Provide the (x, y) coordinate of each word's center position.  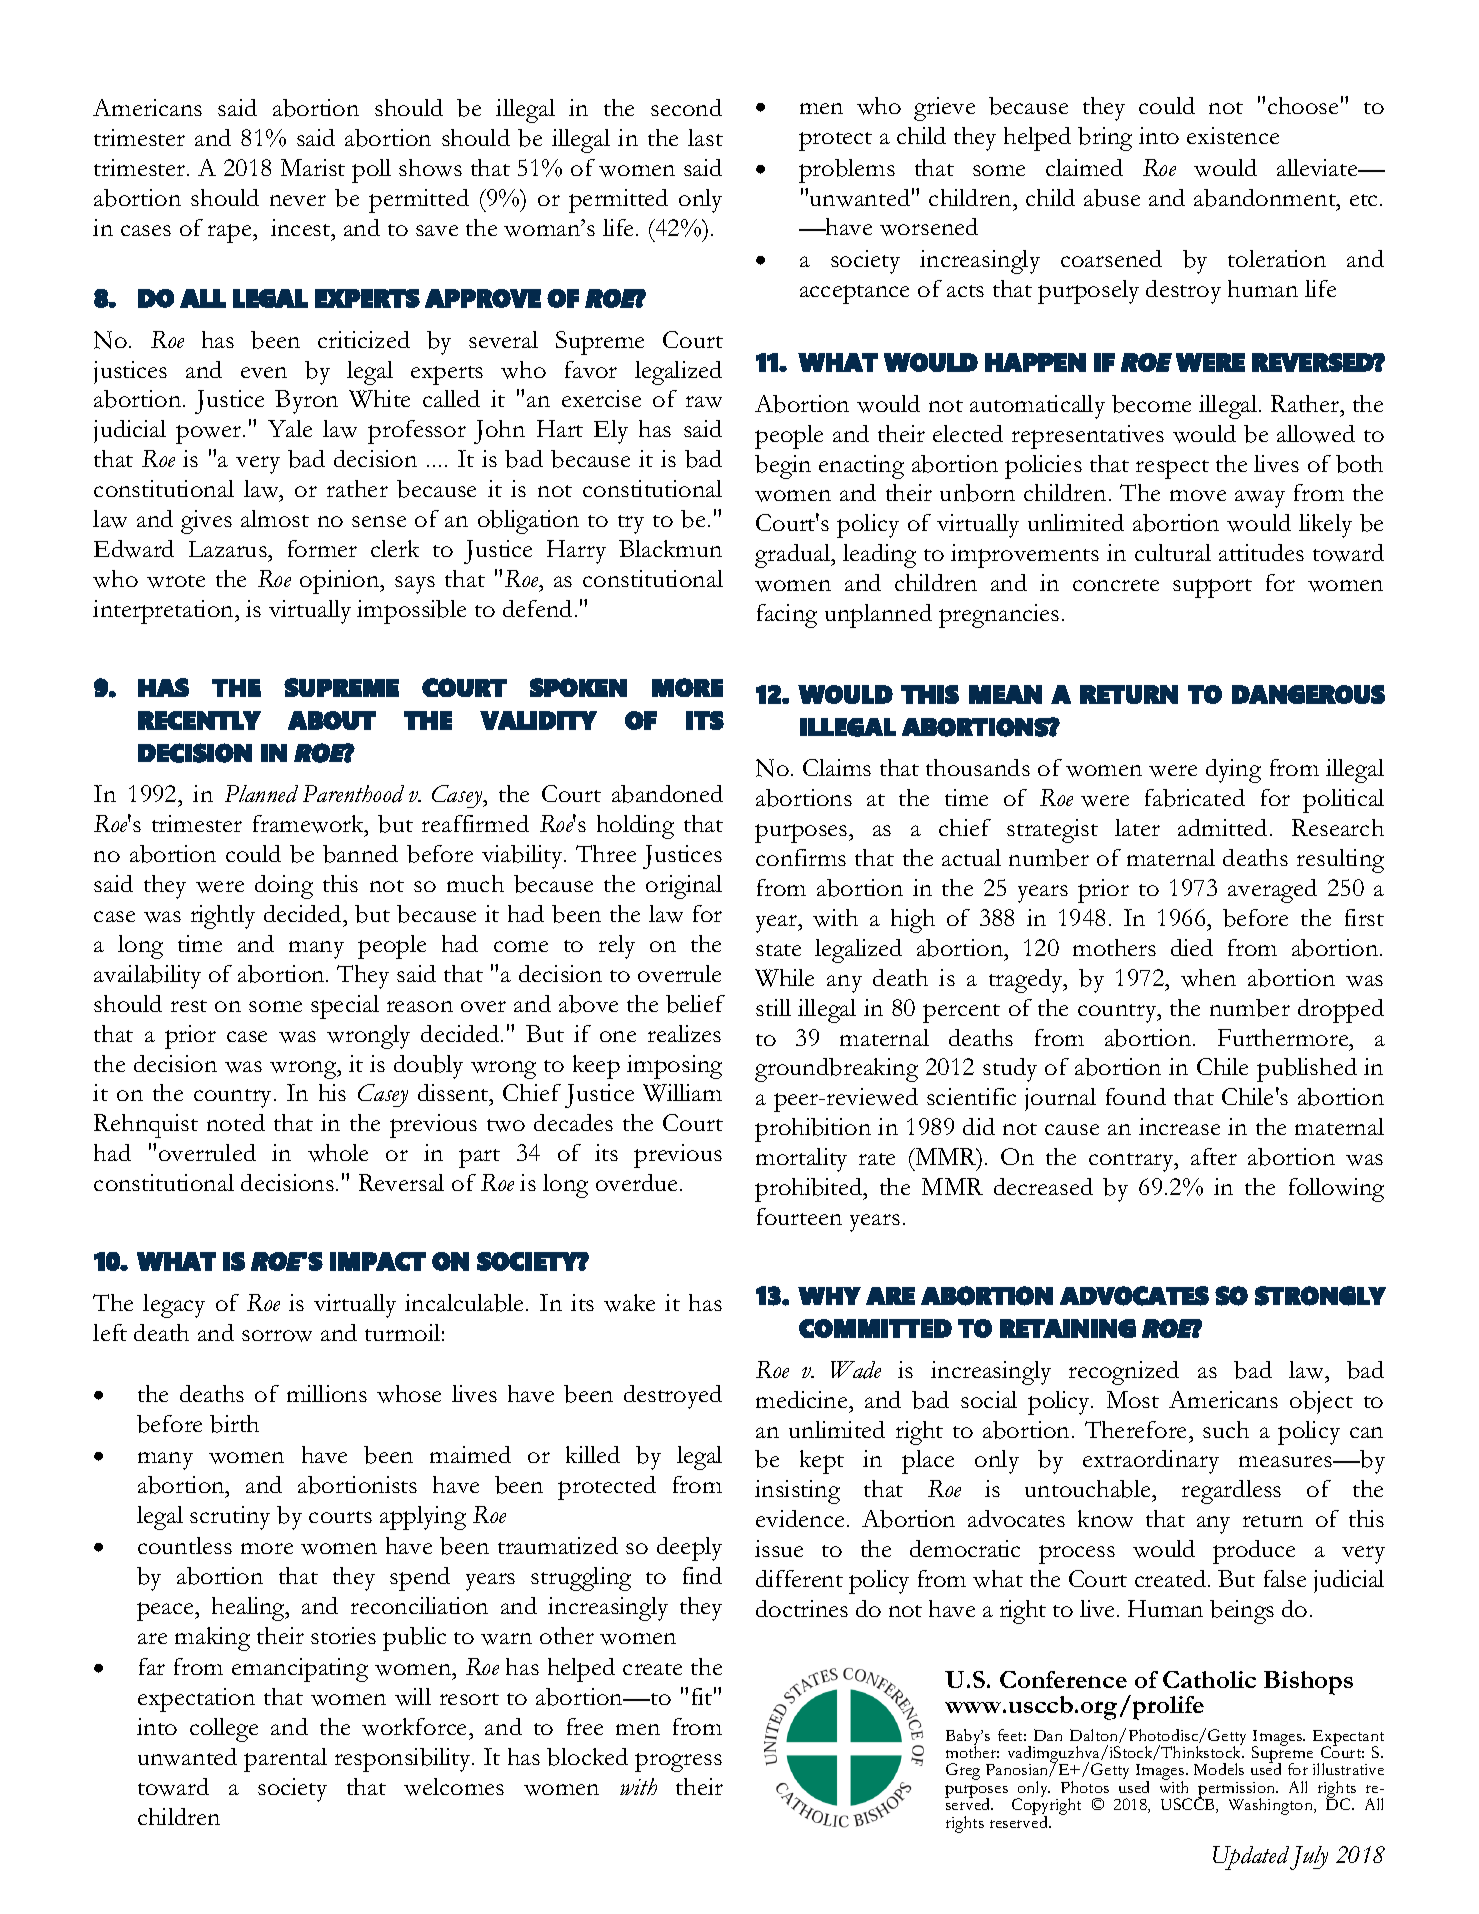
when (1208, 978)
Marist (313, 167)
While (784, 978)
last (705, 137)
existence (1233, 135)
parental (285, 1760)
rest (189, 1006)
